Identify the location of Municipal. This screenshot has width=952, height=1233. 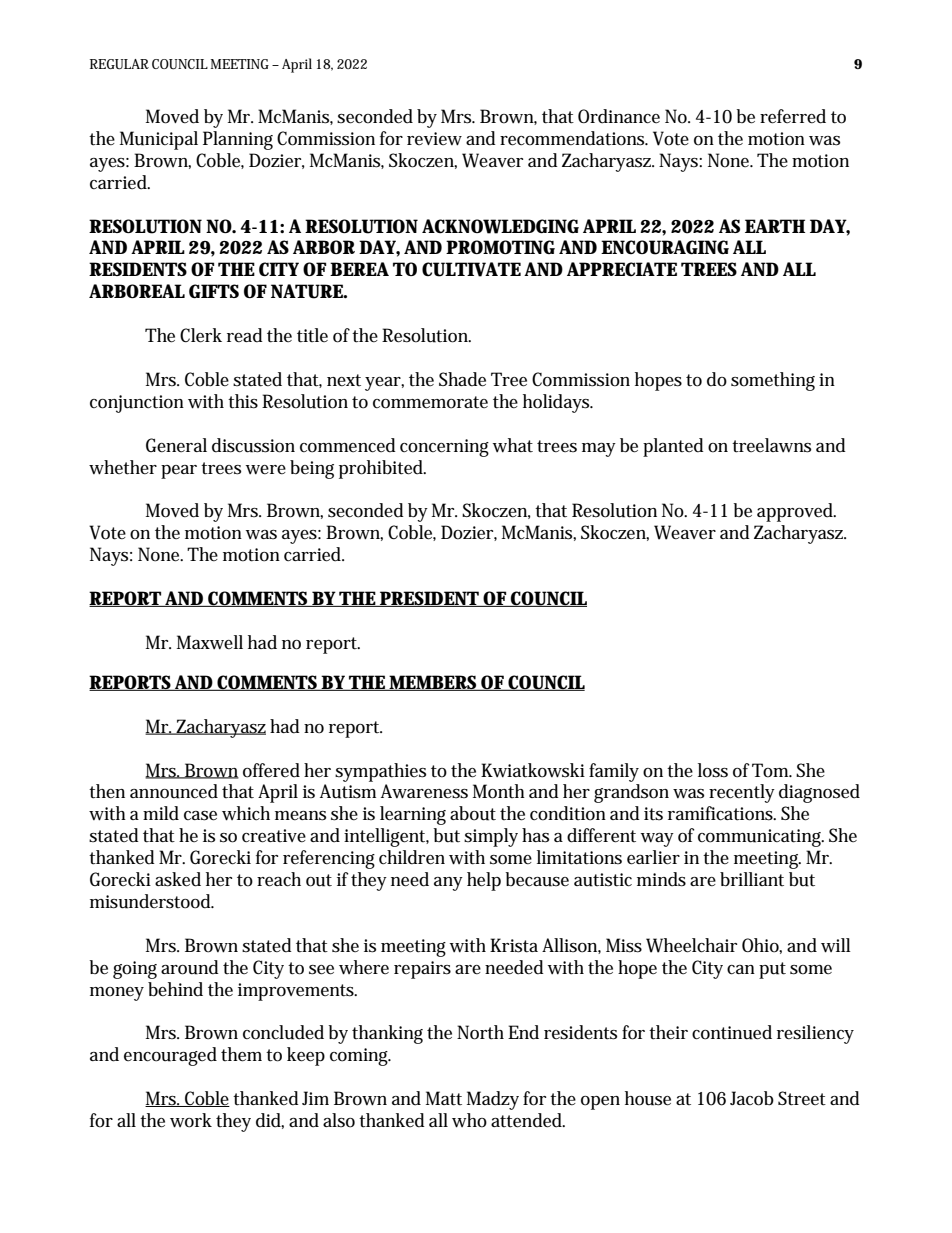
(159, 140).
